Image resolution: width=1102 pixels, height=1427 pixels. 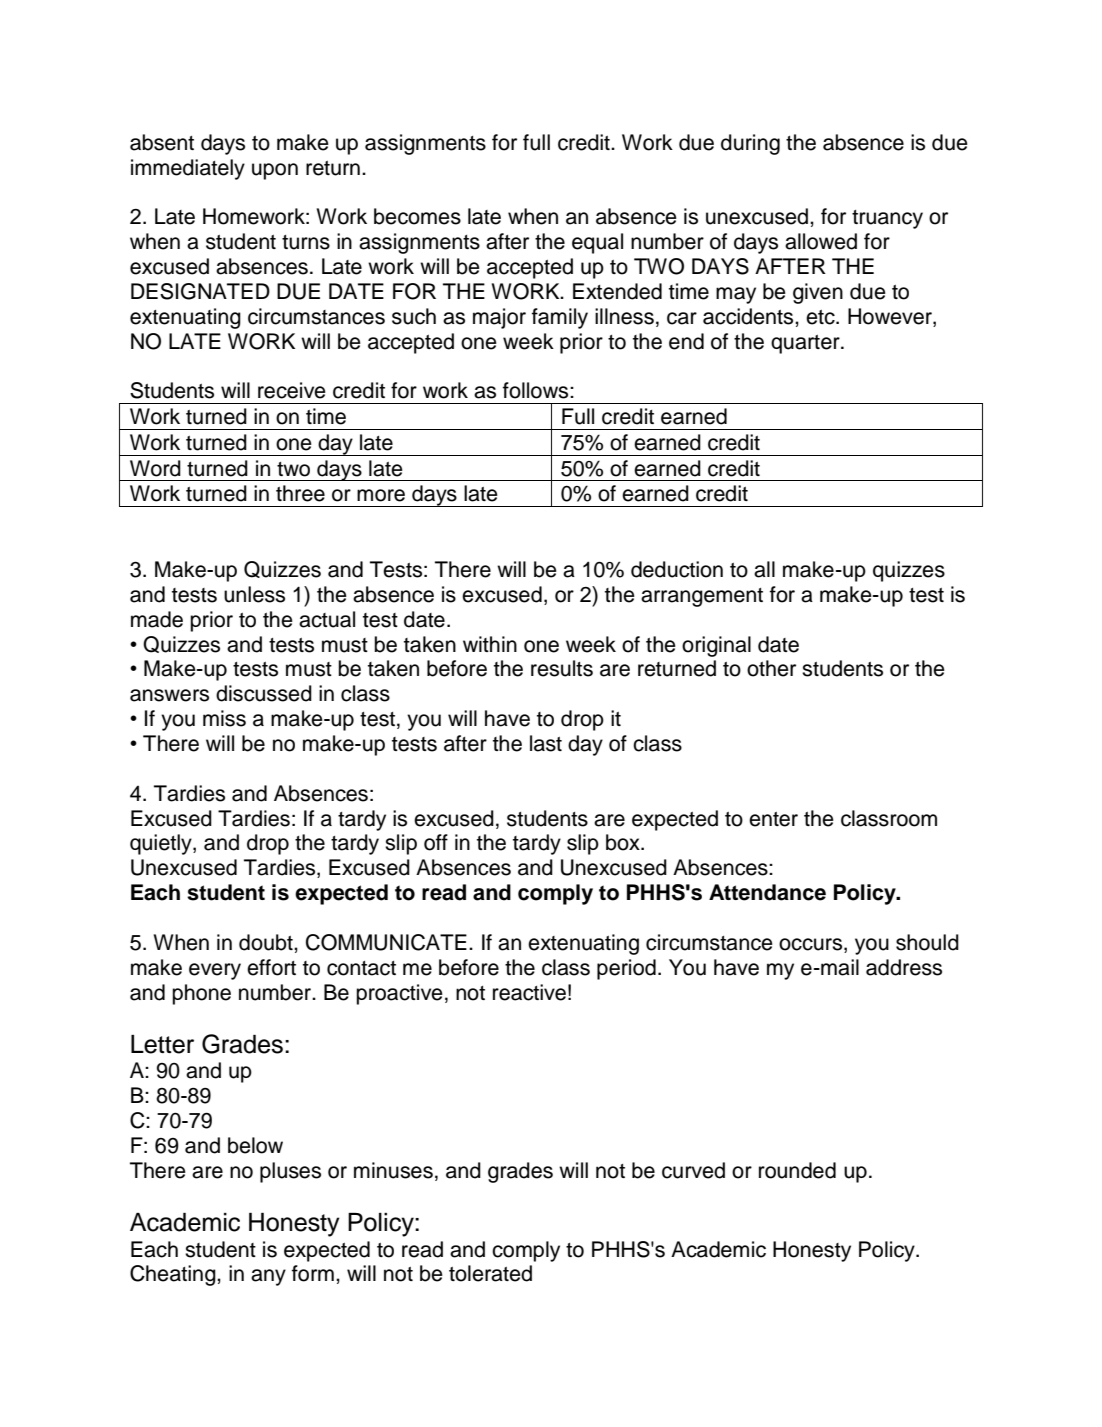 I want to click on equal, so click(x=597, y=243).
